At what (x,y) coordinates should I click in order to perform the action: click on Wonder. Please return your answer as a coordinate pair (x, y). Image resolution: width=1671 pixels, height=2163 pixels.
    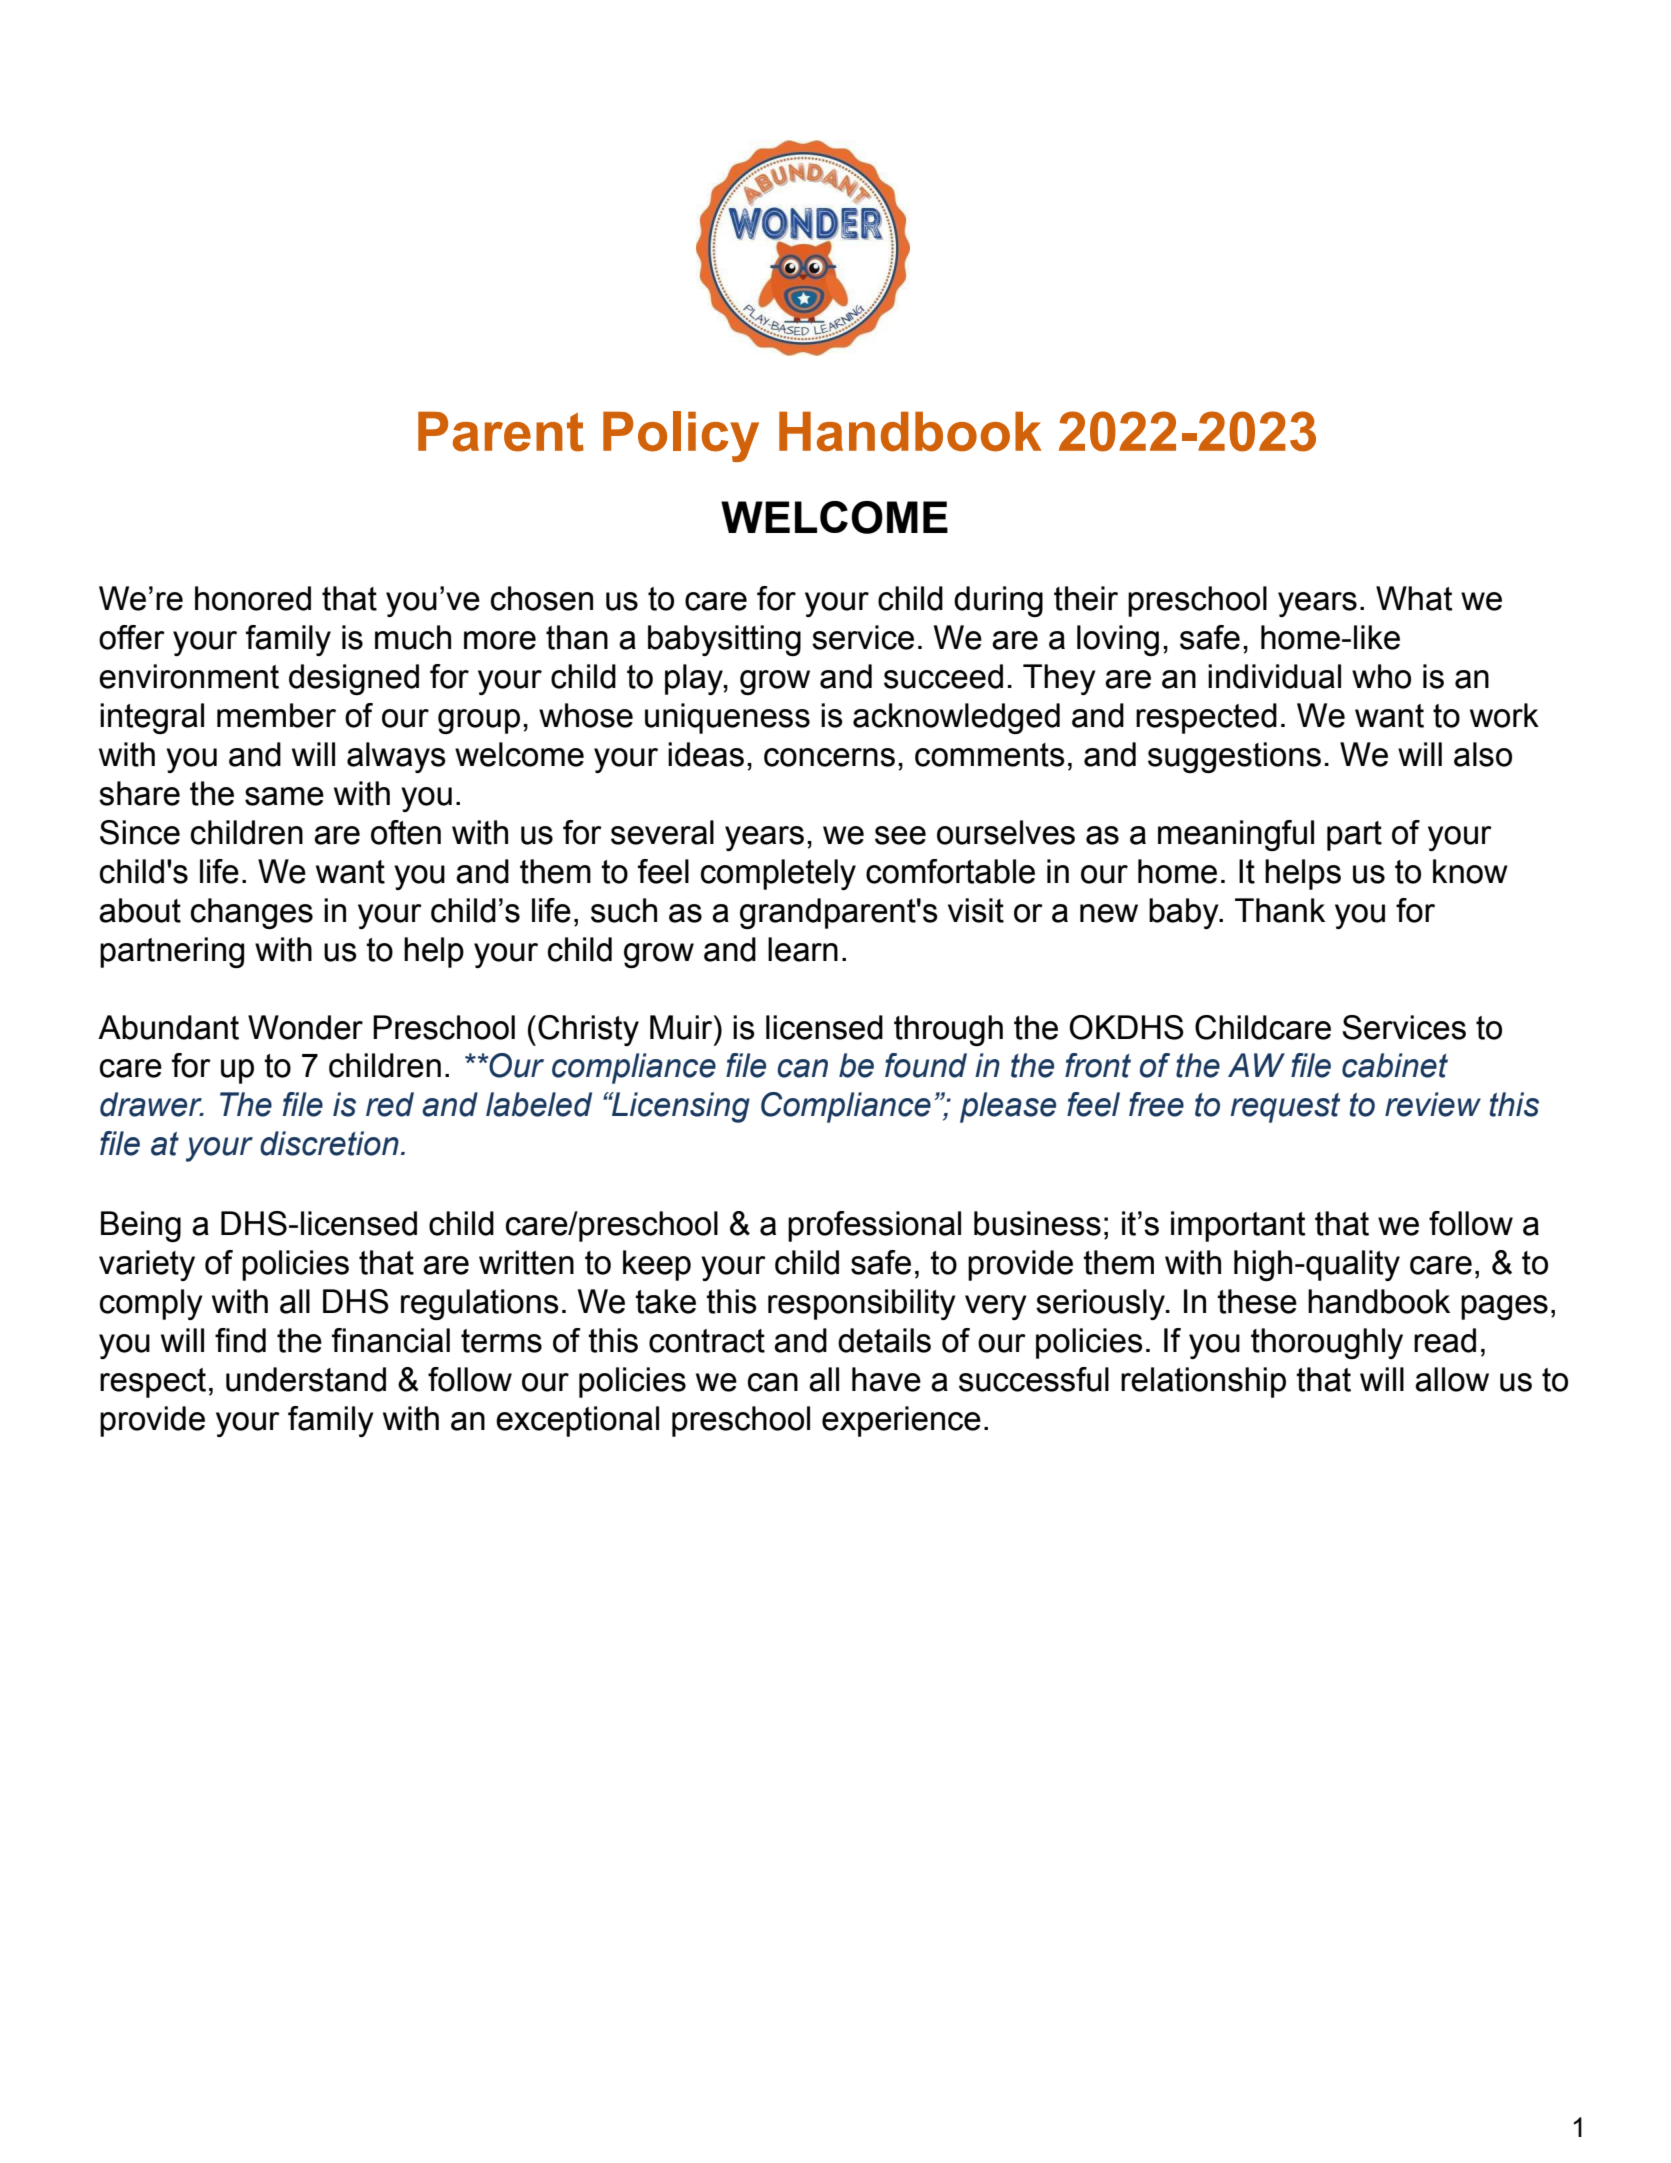
    Looking at the image, I should click on (305, 1027).
